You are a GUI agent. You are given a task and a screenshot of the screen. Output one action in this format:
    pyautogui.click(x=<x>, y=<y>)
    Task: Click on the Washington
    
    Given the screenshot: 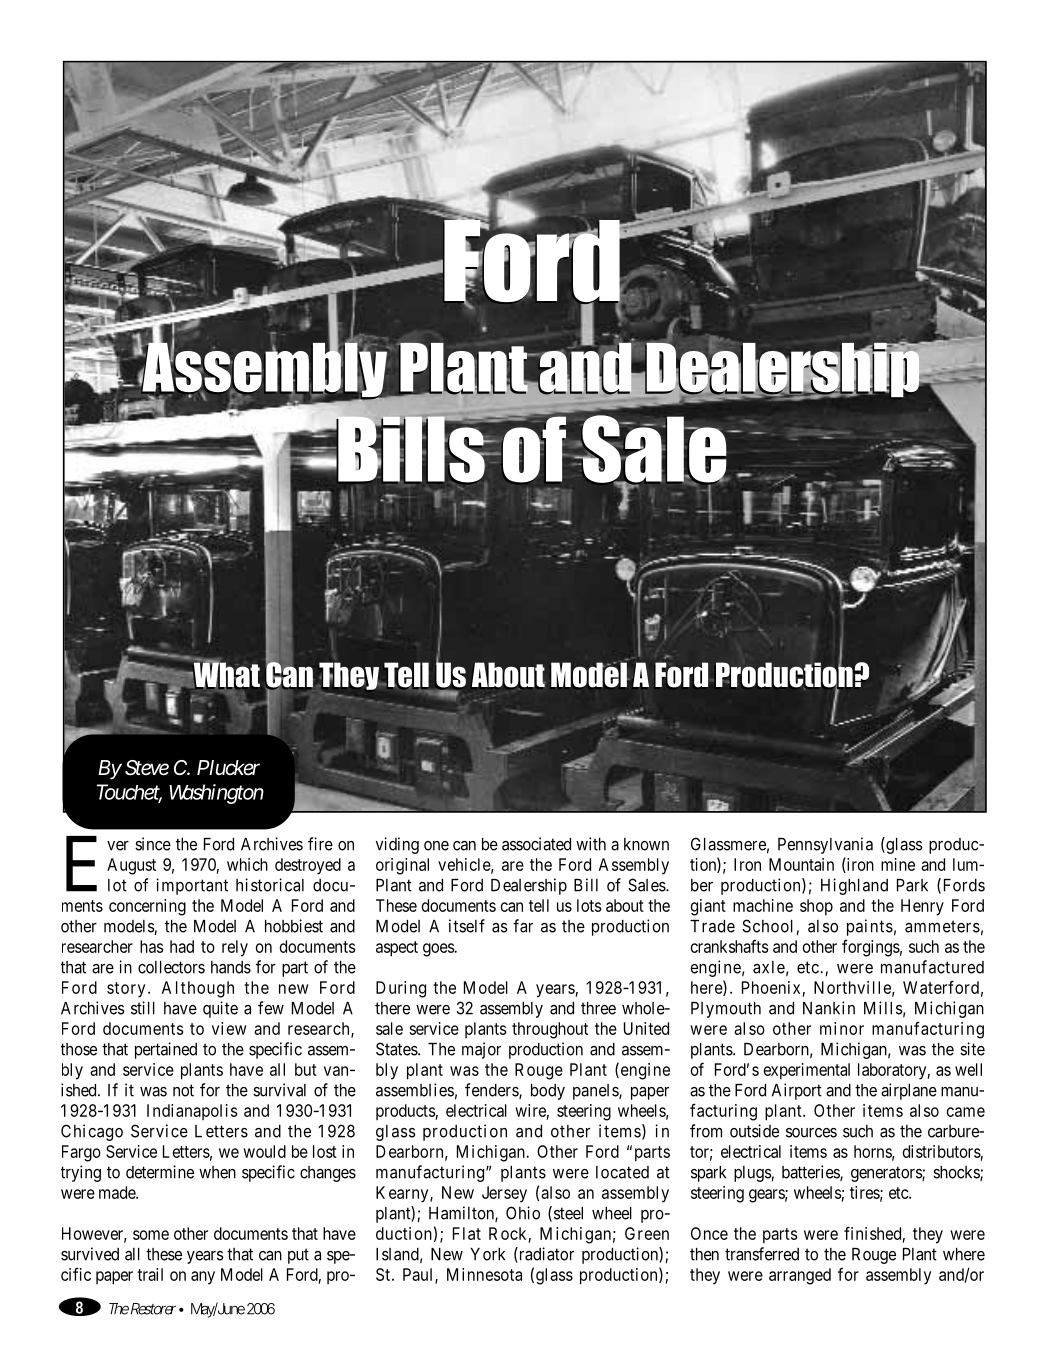 What is the action you would take?
    pyautogui.click(x=216, y=794)
